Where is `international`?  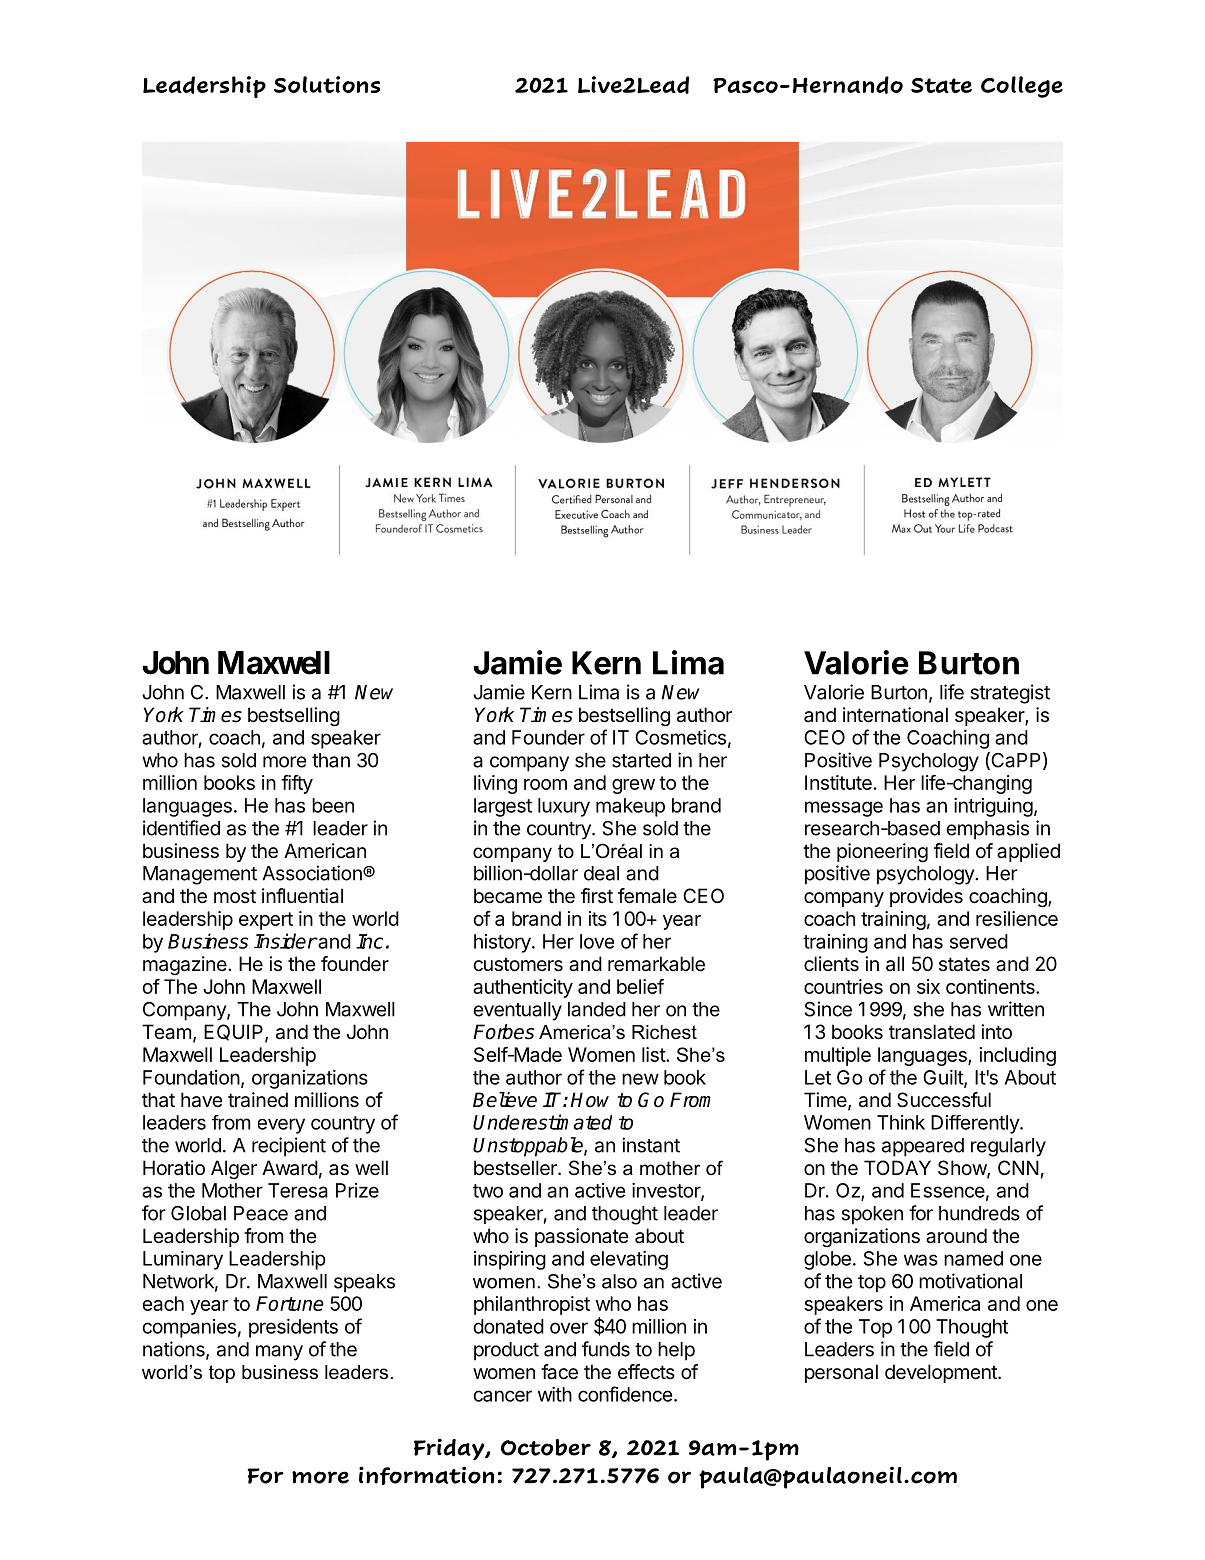 international is located at coordinates (895, 715).
